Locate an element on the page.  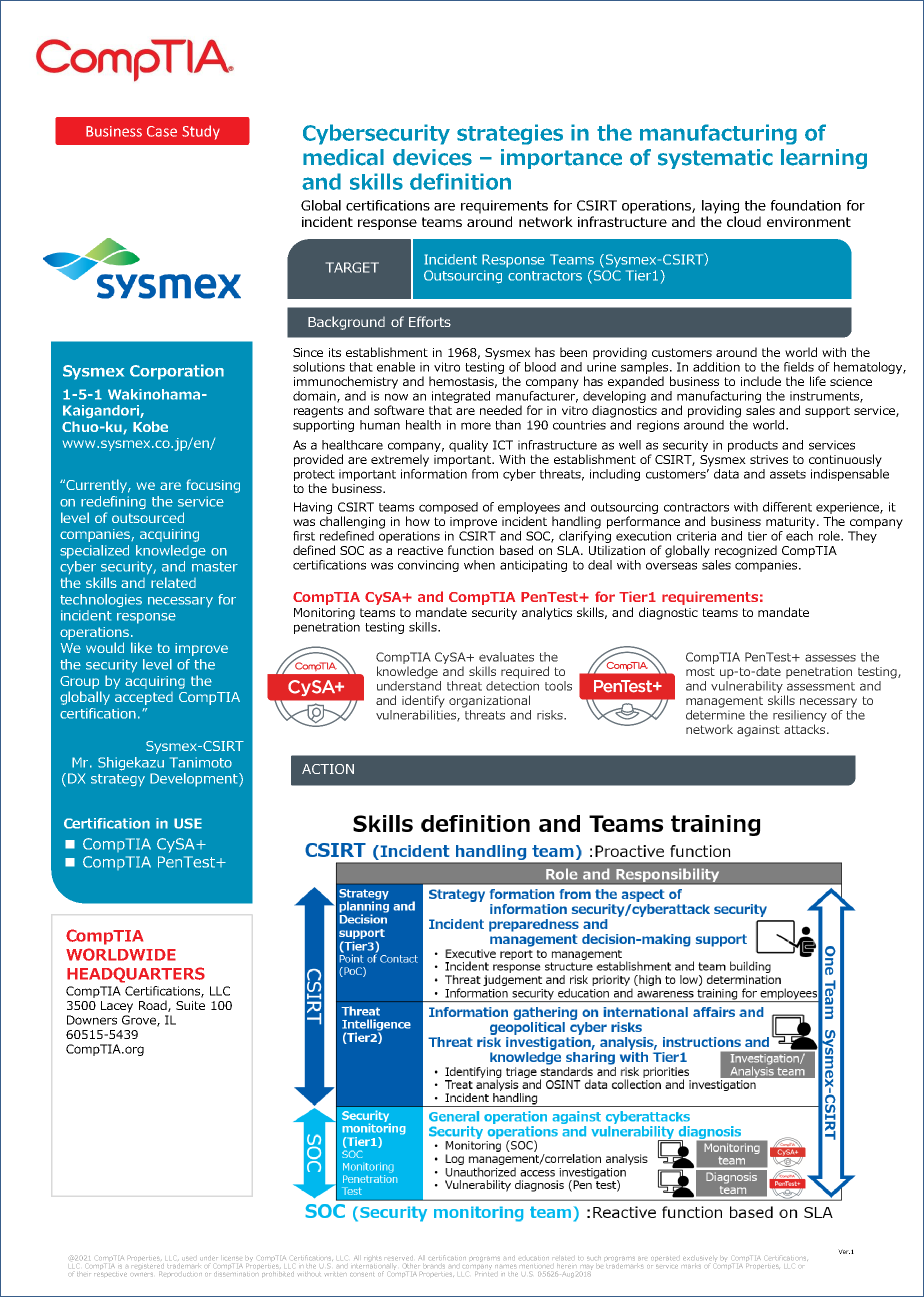
Corporation is located at coordinates (177, 372).
